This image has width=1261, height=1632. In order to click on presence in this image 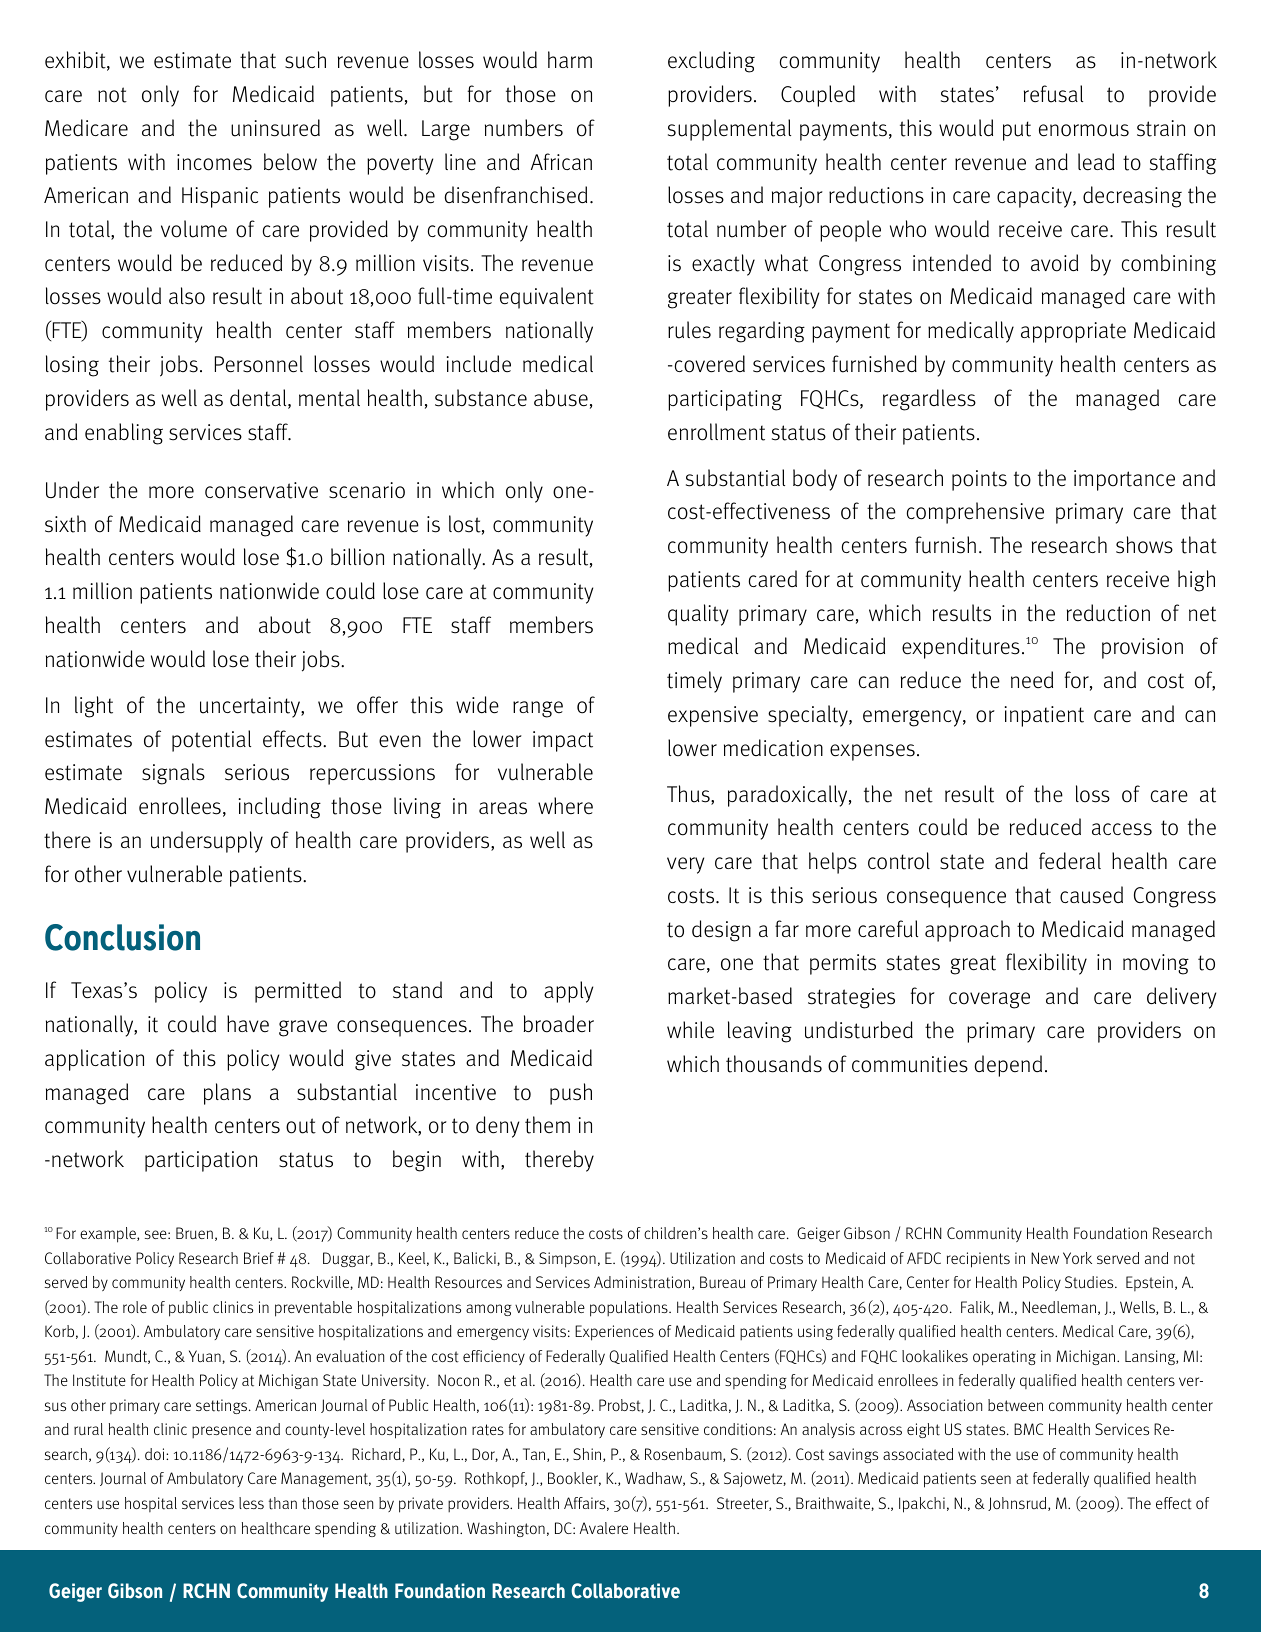, I will do `click(221, 1432)`.
